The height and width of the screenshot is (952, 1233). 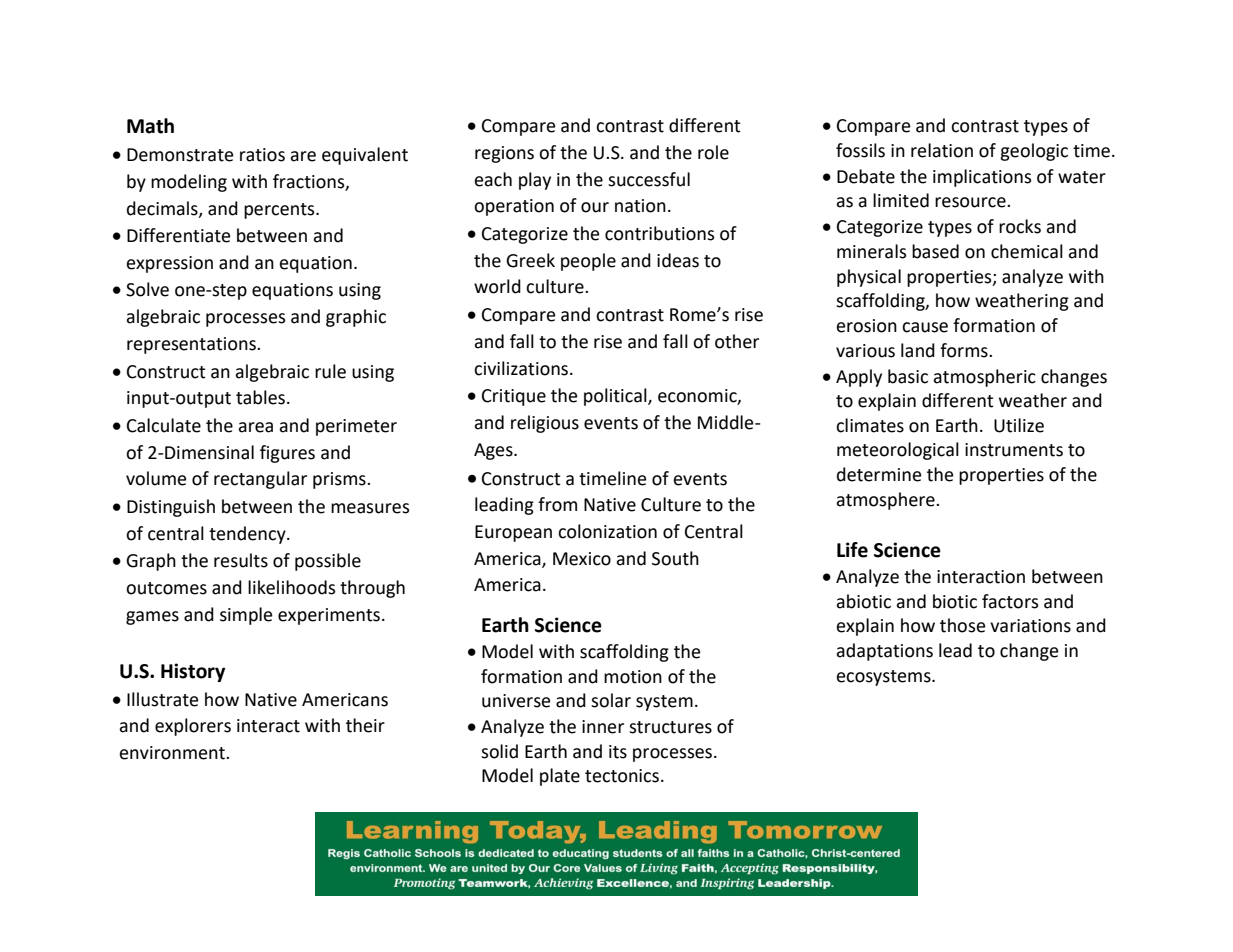 What do you see at coordinates (173, 753) in the screenshot?
I see `environment` at bounding box center [173, 753].
